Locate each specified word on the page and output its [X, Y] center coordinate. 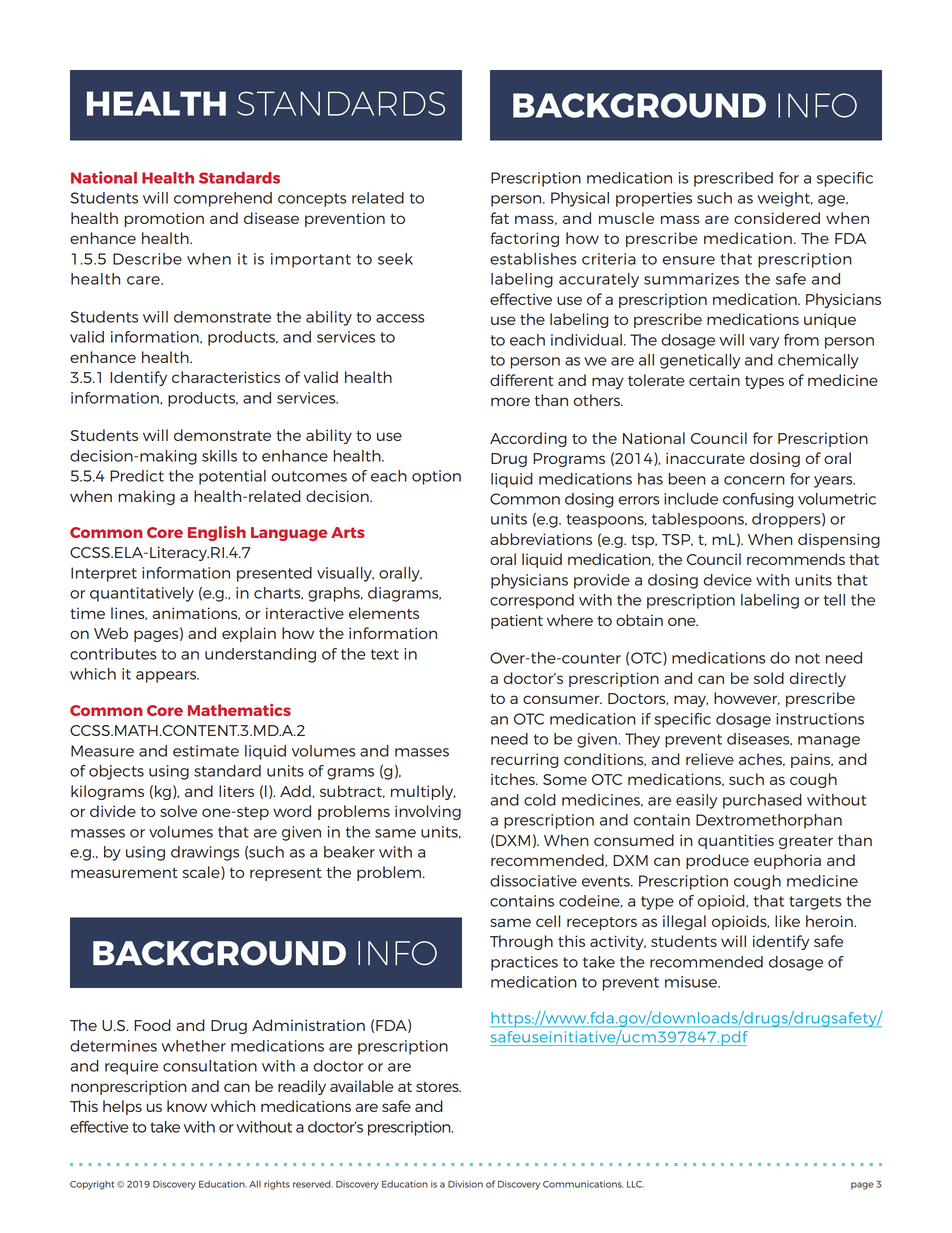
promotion [164, 219]
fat [499, 218]
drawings [205, 853]
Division [465, 1184]
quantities [736, 841]
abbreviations [541, 539]
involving [428, 812]
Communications [583, 1184]
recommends [796, 559]
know [187, 1106]
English [217, 533]
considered [777, 218]
